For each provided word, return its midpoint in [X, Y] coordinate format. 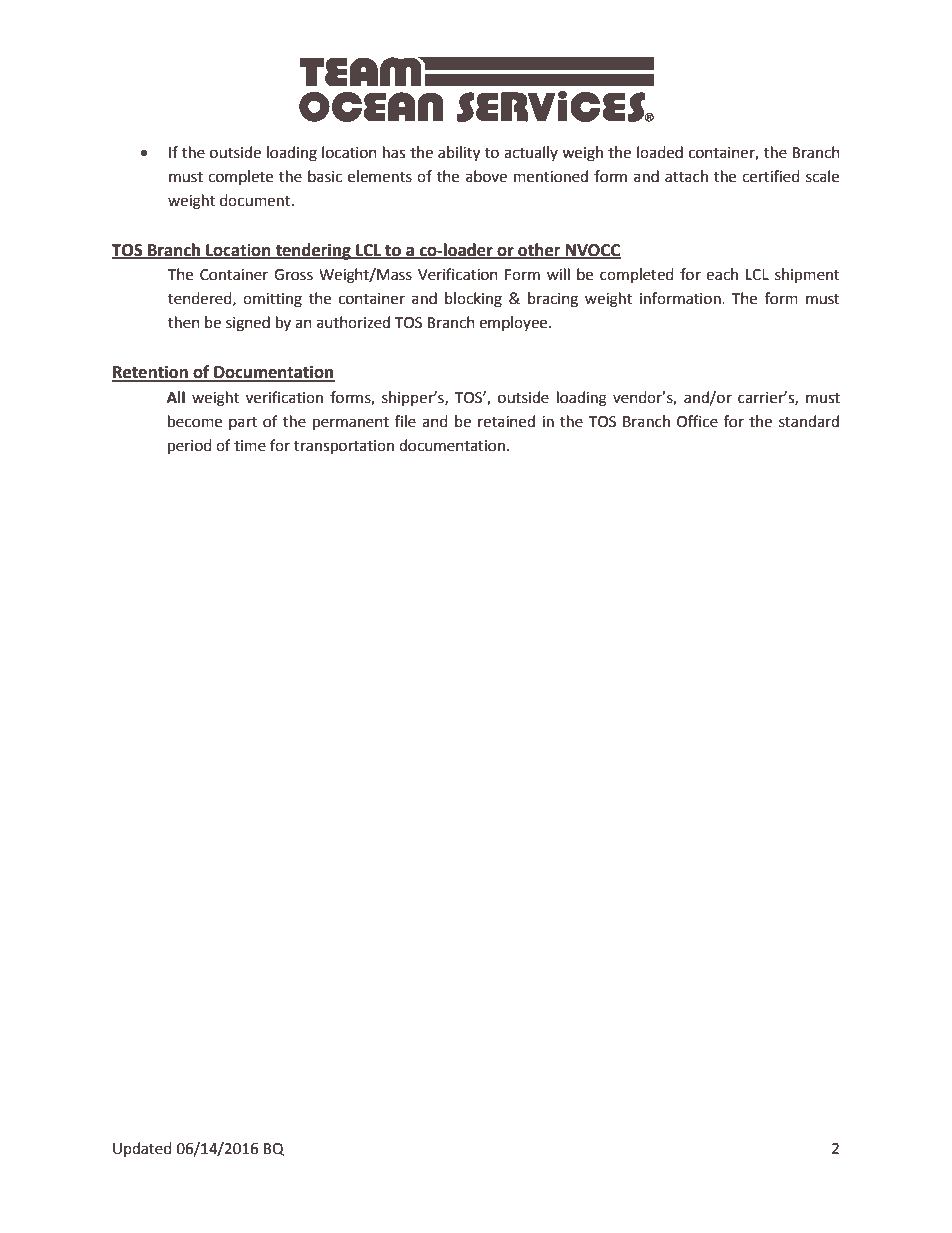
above [486, 176]
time [250, 446]
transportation [344, 447]
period [190, 447]
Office [697, 421]
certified [771, 176]
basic [325, 176]
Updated [142, 1149]
